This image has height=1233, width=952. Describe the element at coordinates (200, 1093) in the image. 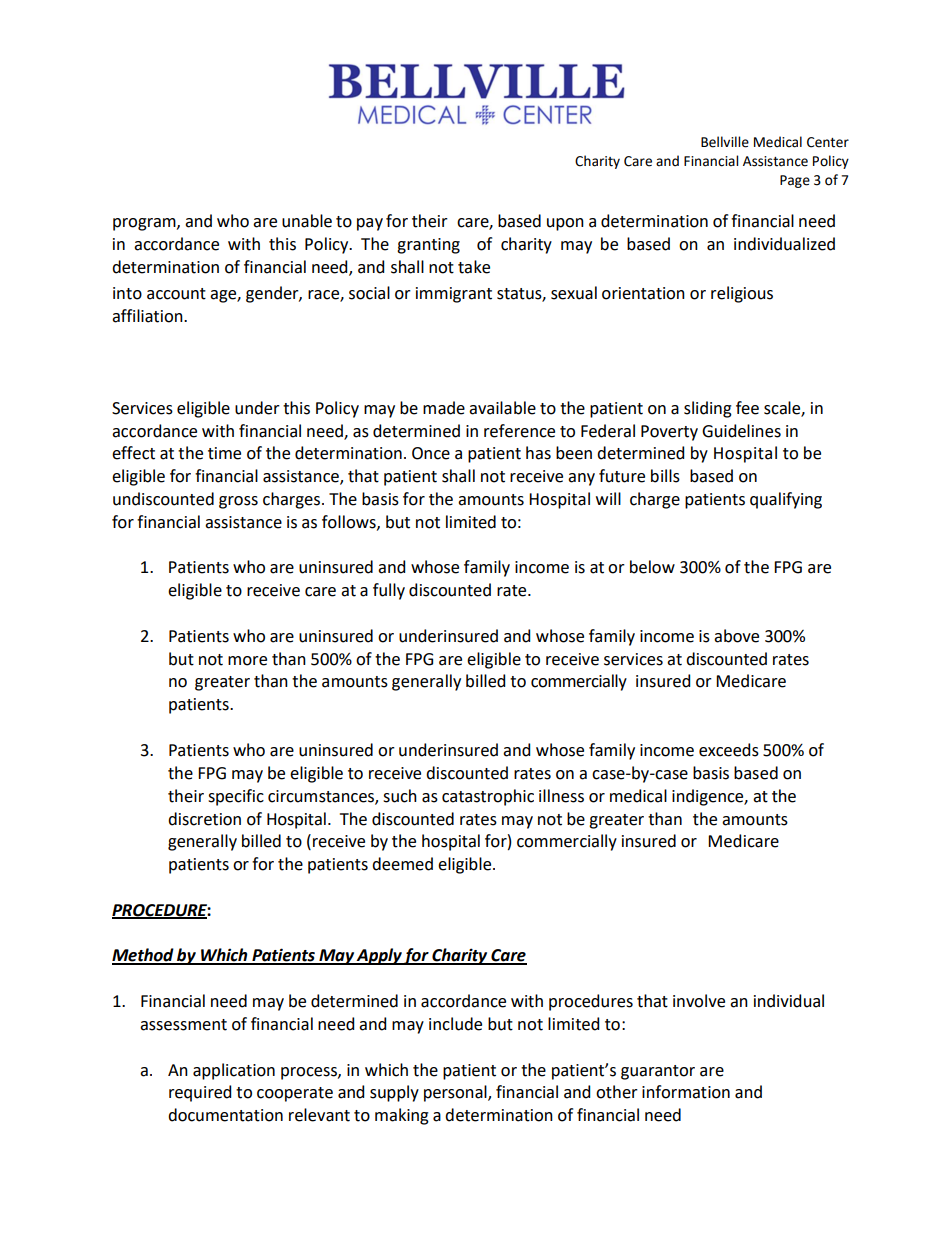

I see `required` at that location.
